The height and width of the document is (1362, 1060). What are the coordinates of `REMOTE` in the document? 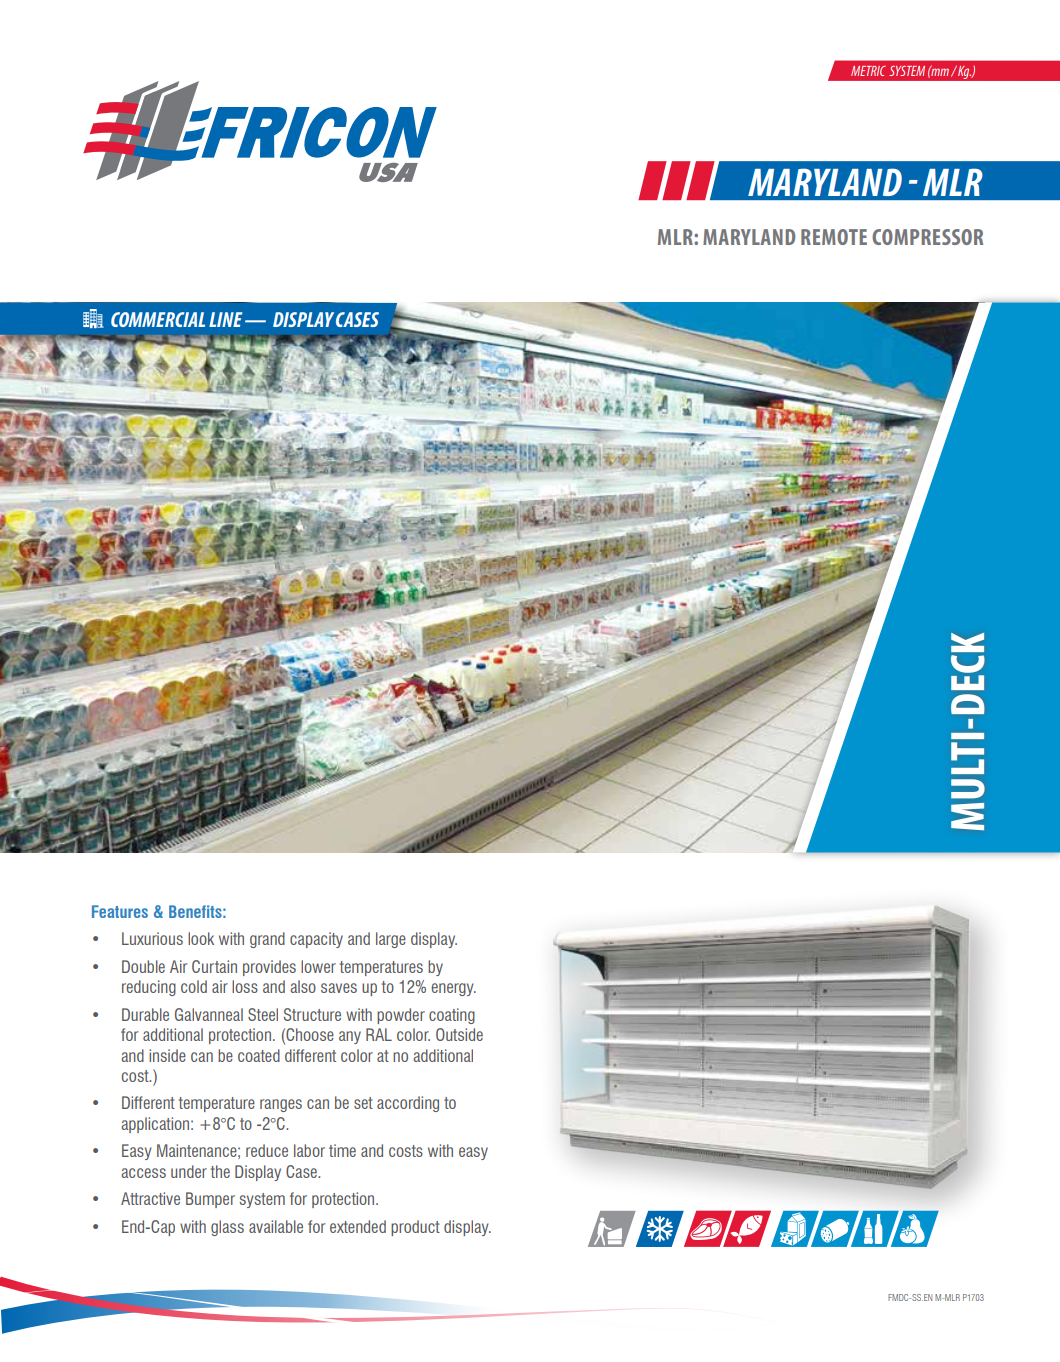 It's located at (834, 237).
